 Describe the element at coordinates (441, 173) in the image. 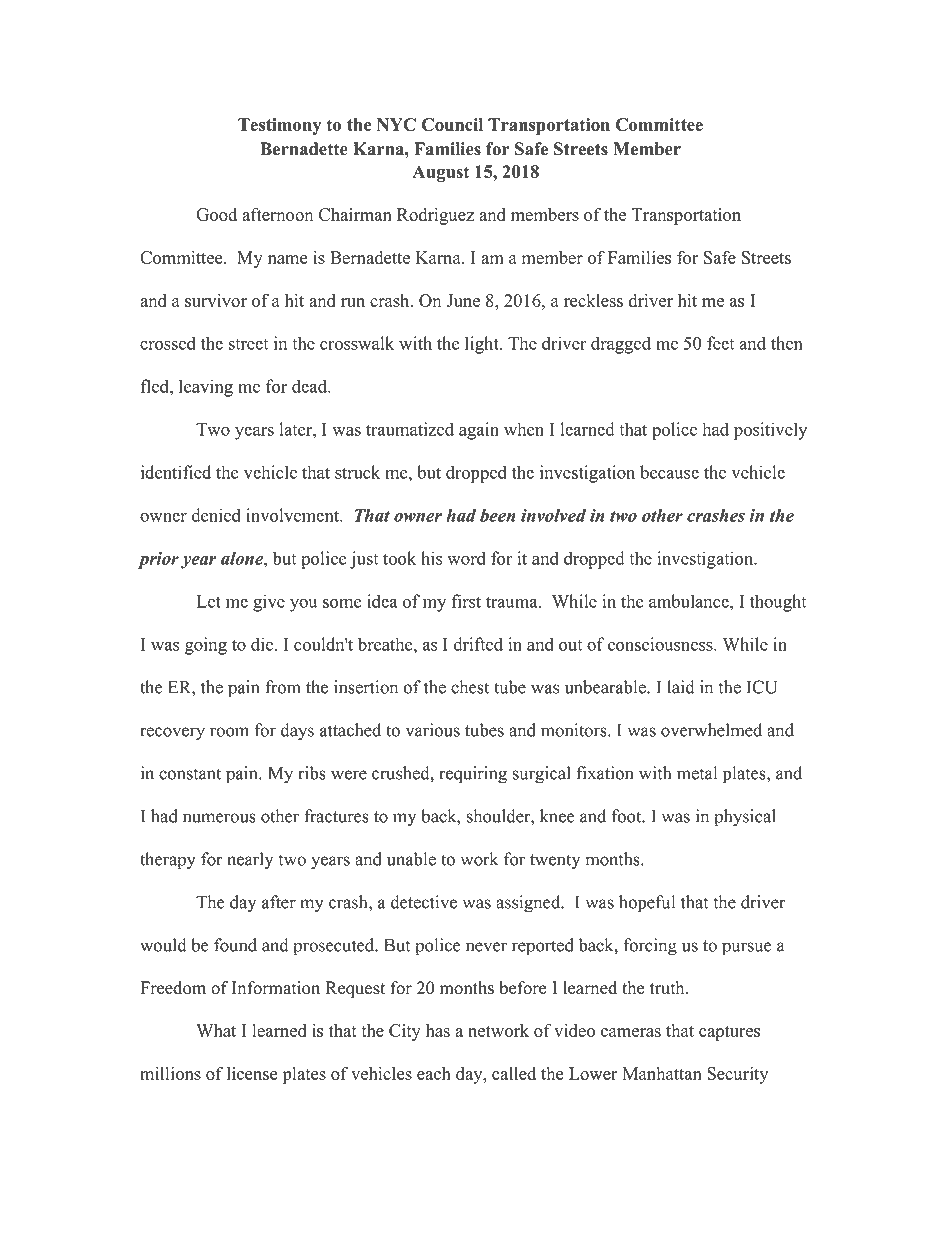

I see `August` at that location.
